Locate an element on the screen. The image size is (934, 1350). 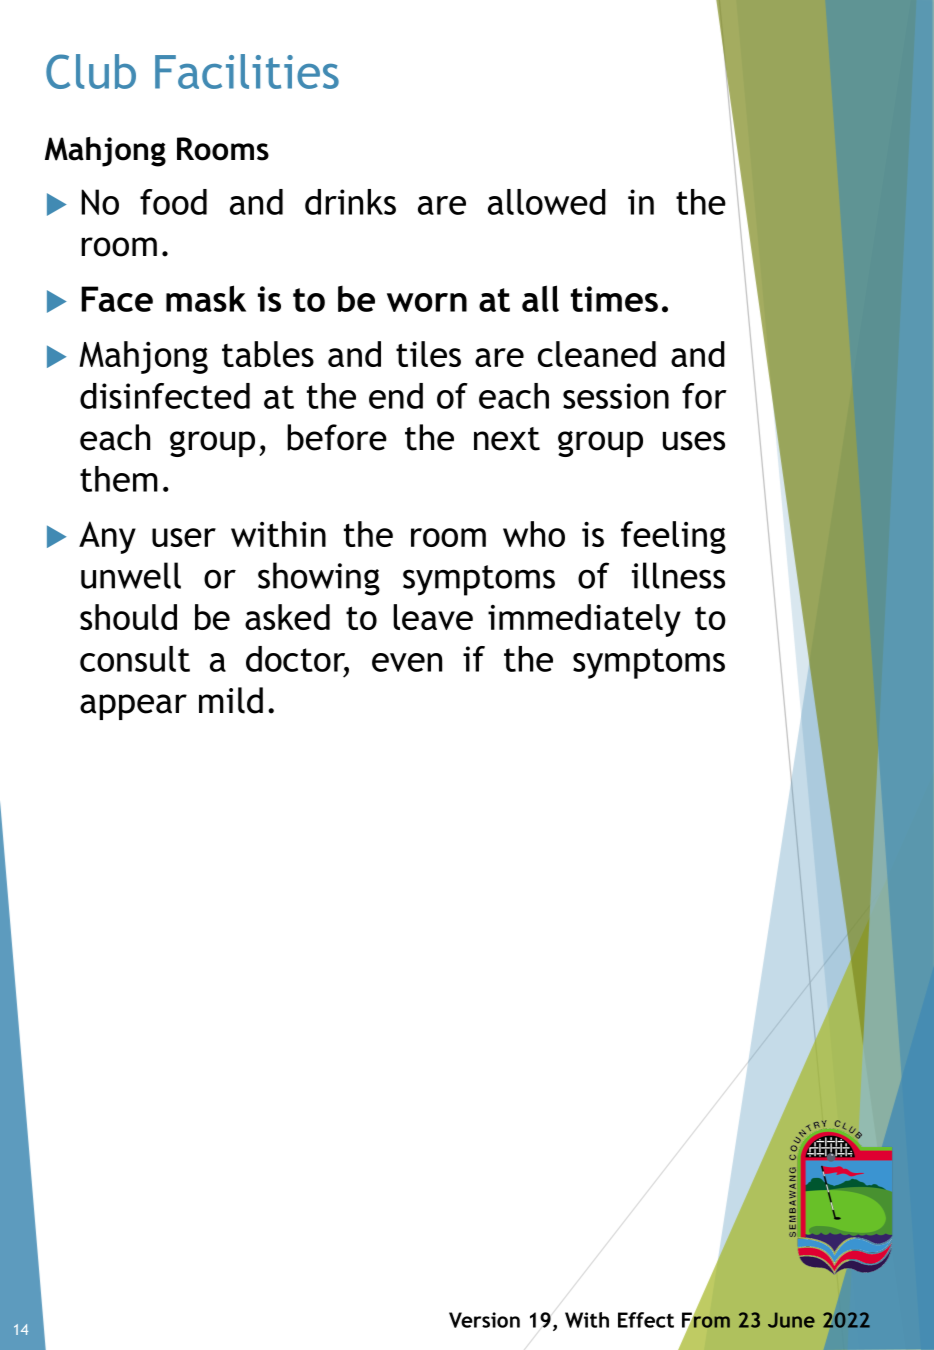
Effect is located at coordinates (646, 1320).
